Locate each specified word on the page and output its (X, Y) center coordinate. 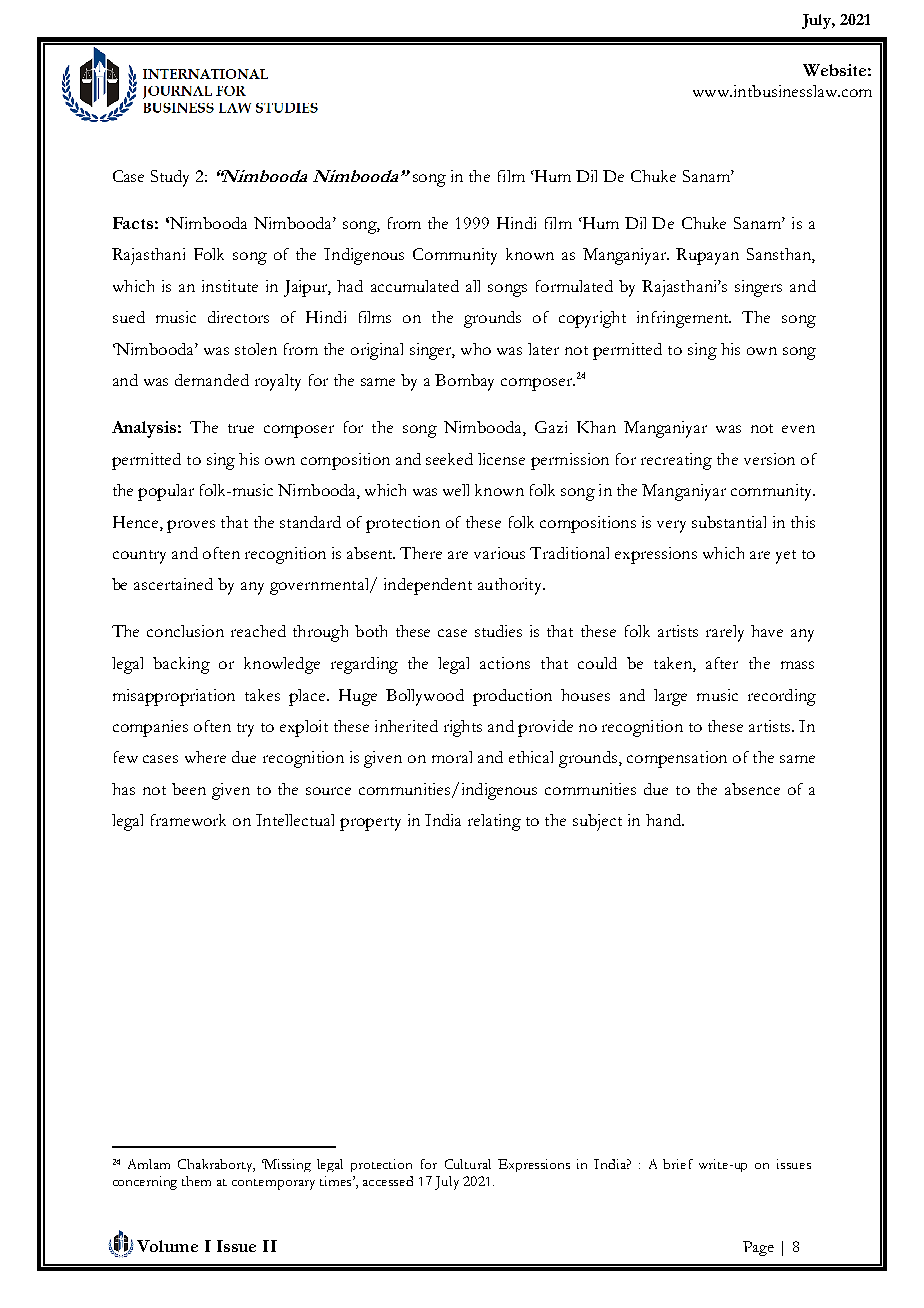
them (196, 1181)
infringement (684, 319)
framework (188, 820)
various (499, 553)
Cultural (468, 1164)
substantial (729, 522)
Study (170, 178)
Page (758, 1248)
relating (494, 822)
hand (665, 820)
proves (191, 526)
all (473, 286)
